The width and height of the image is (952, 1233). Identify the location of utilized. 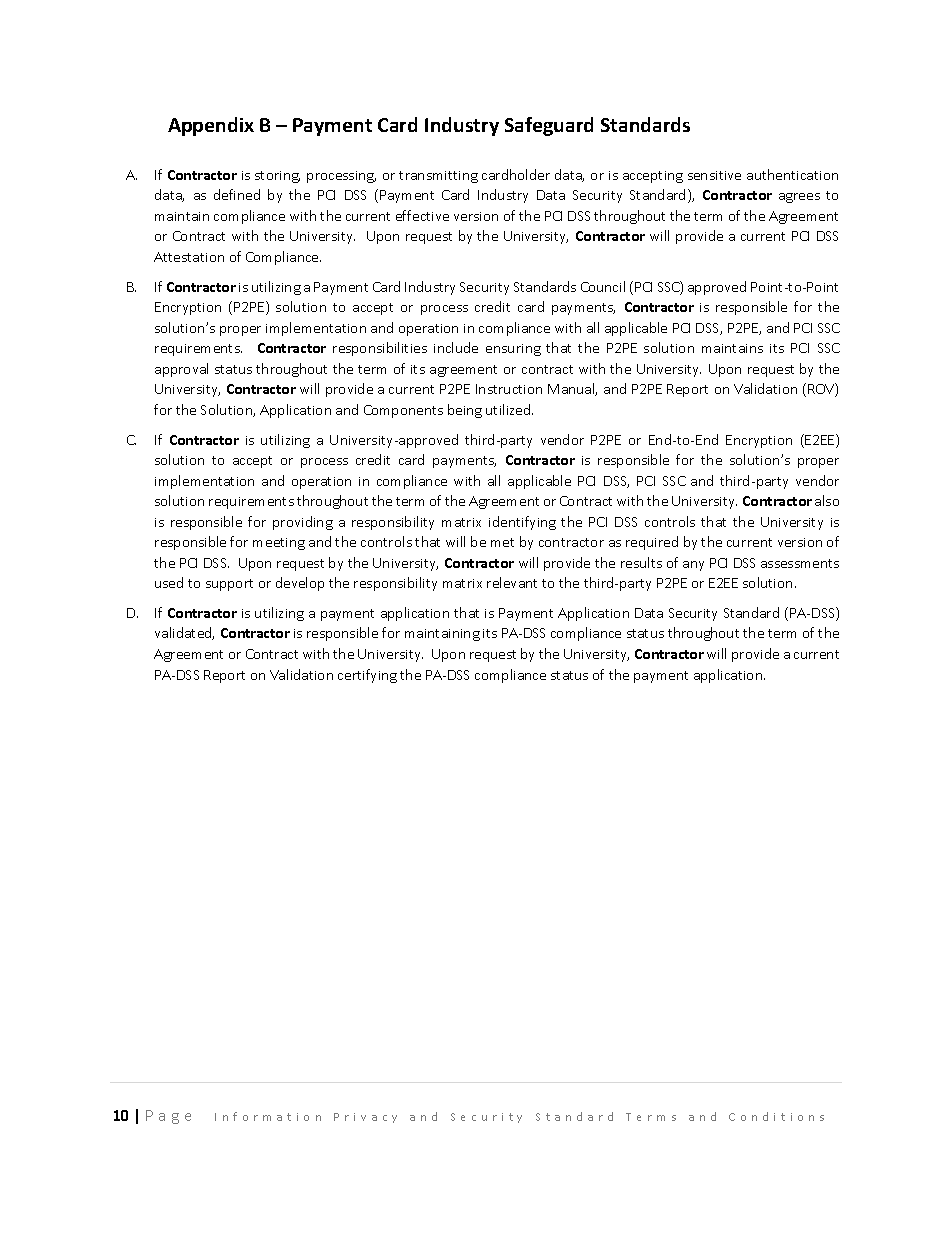
(509, 409).
